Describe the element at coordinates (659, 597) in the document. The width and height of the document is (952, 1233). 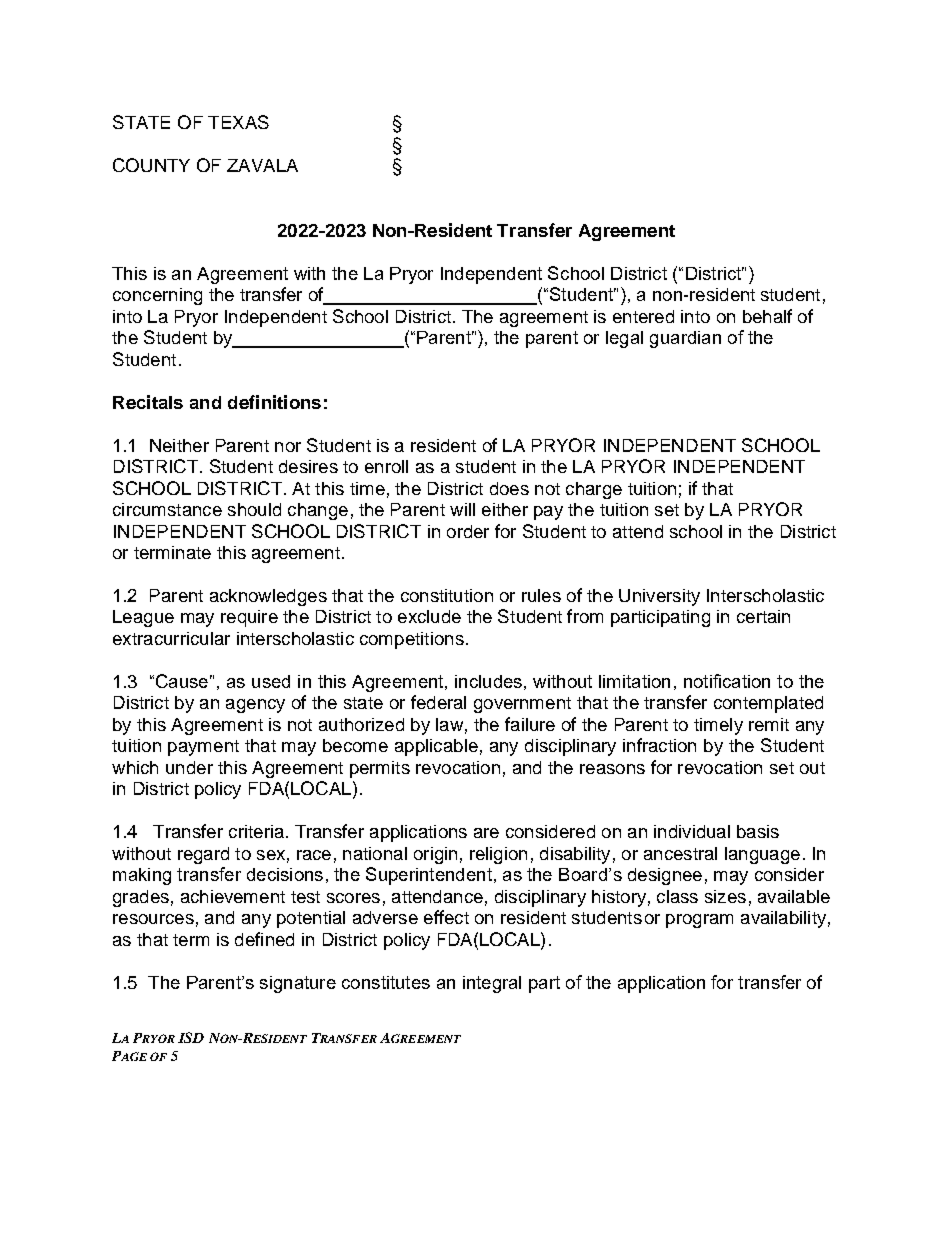
I see `University` at that location.
